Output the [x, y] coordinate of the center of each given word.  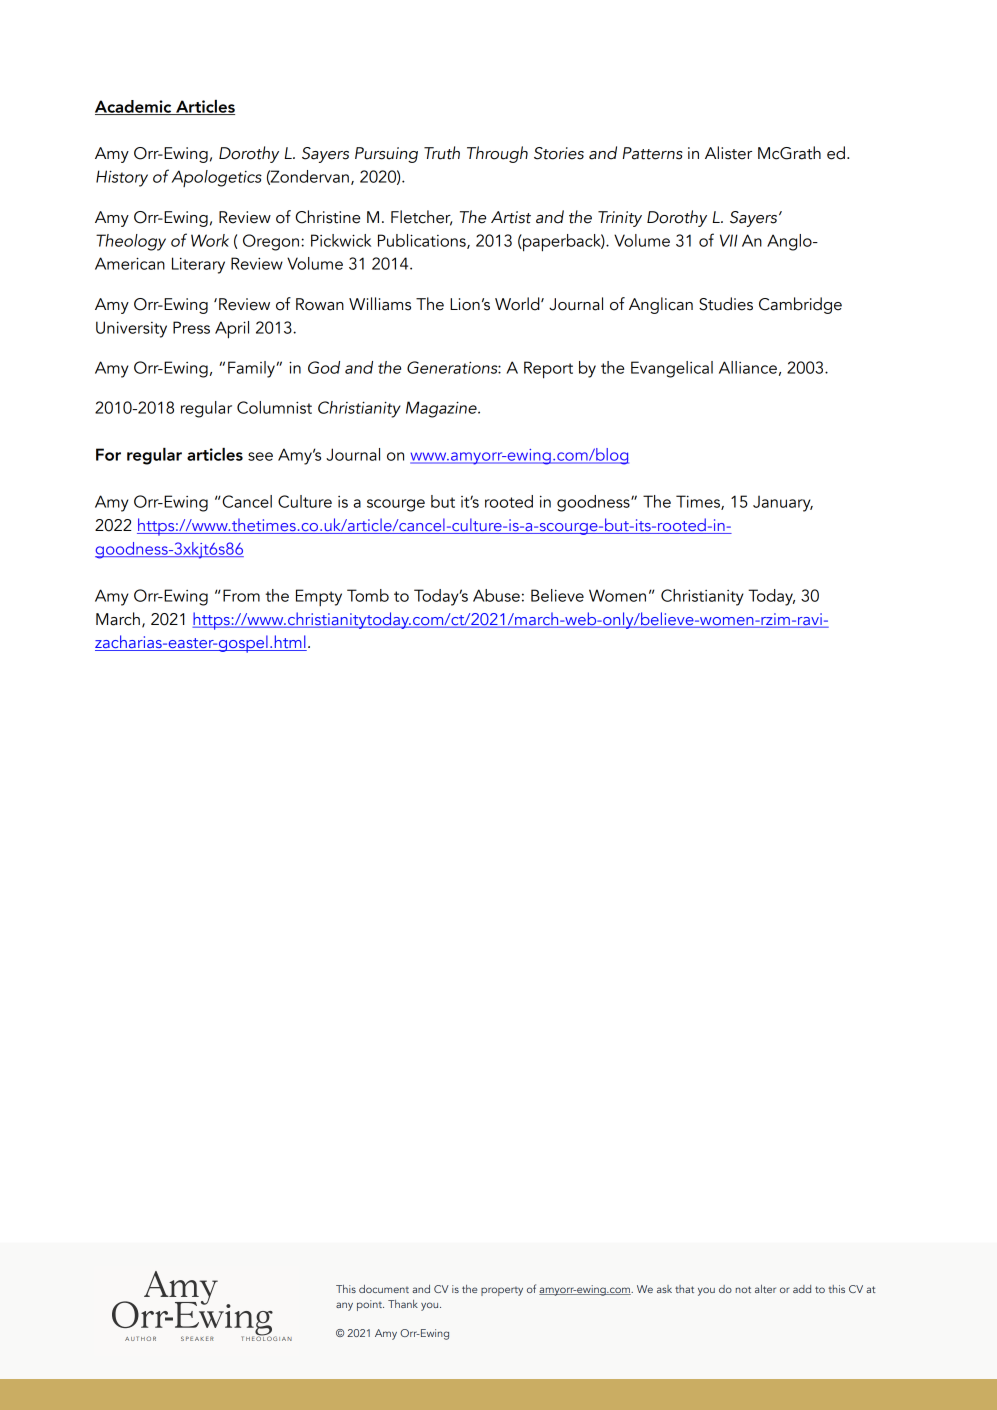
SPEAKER [197, 1338]
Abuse [496, 595]
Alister [728, 153]
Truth [442, 153]
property [502, 1291]
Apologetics [217, 178]
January [783, 504]
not [743, 1289]
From [241, 595]
